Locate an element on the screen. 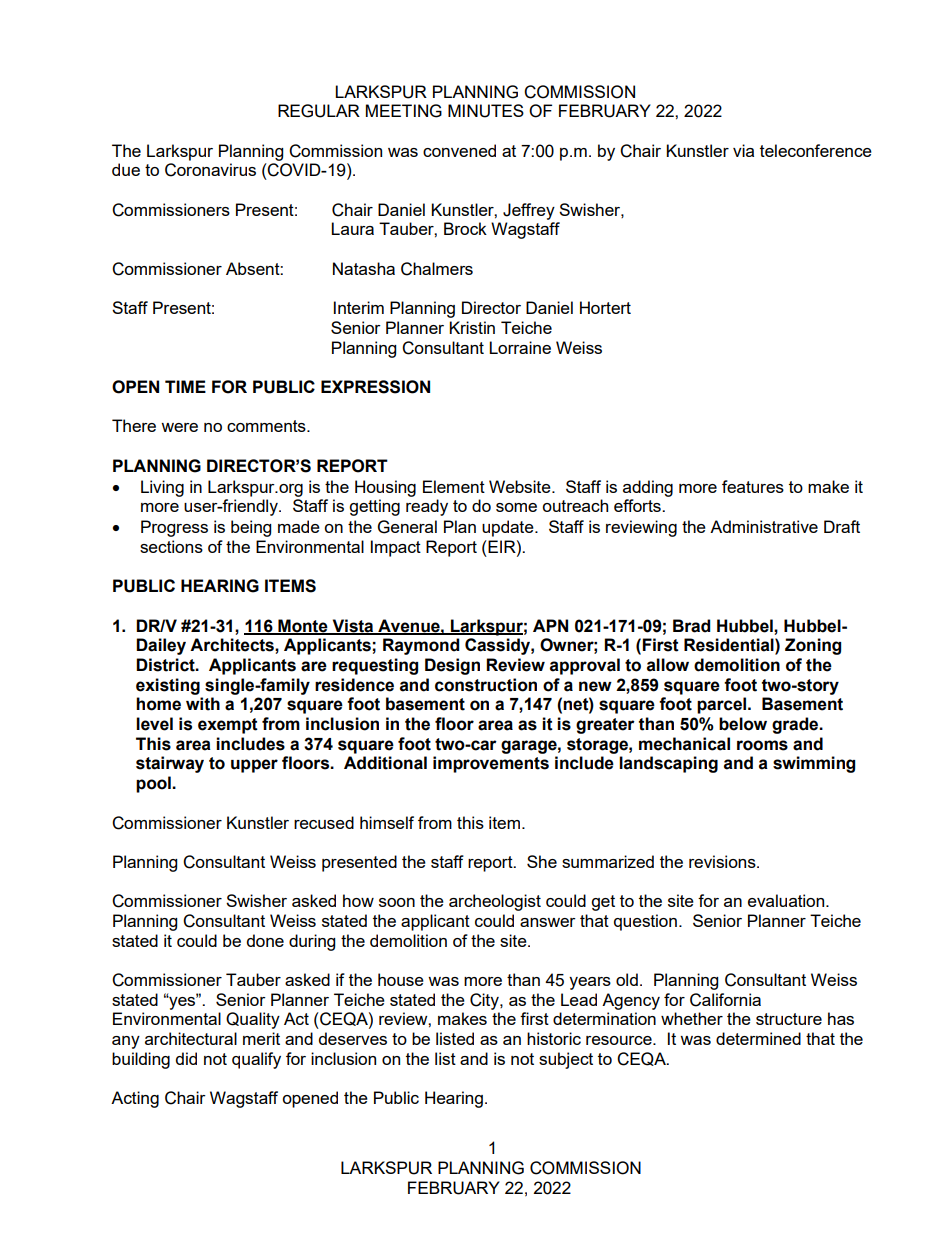  Element is located at coordinates (454, 486).
